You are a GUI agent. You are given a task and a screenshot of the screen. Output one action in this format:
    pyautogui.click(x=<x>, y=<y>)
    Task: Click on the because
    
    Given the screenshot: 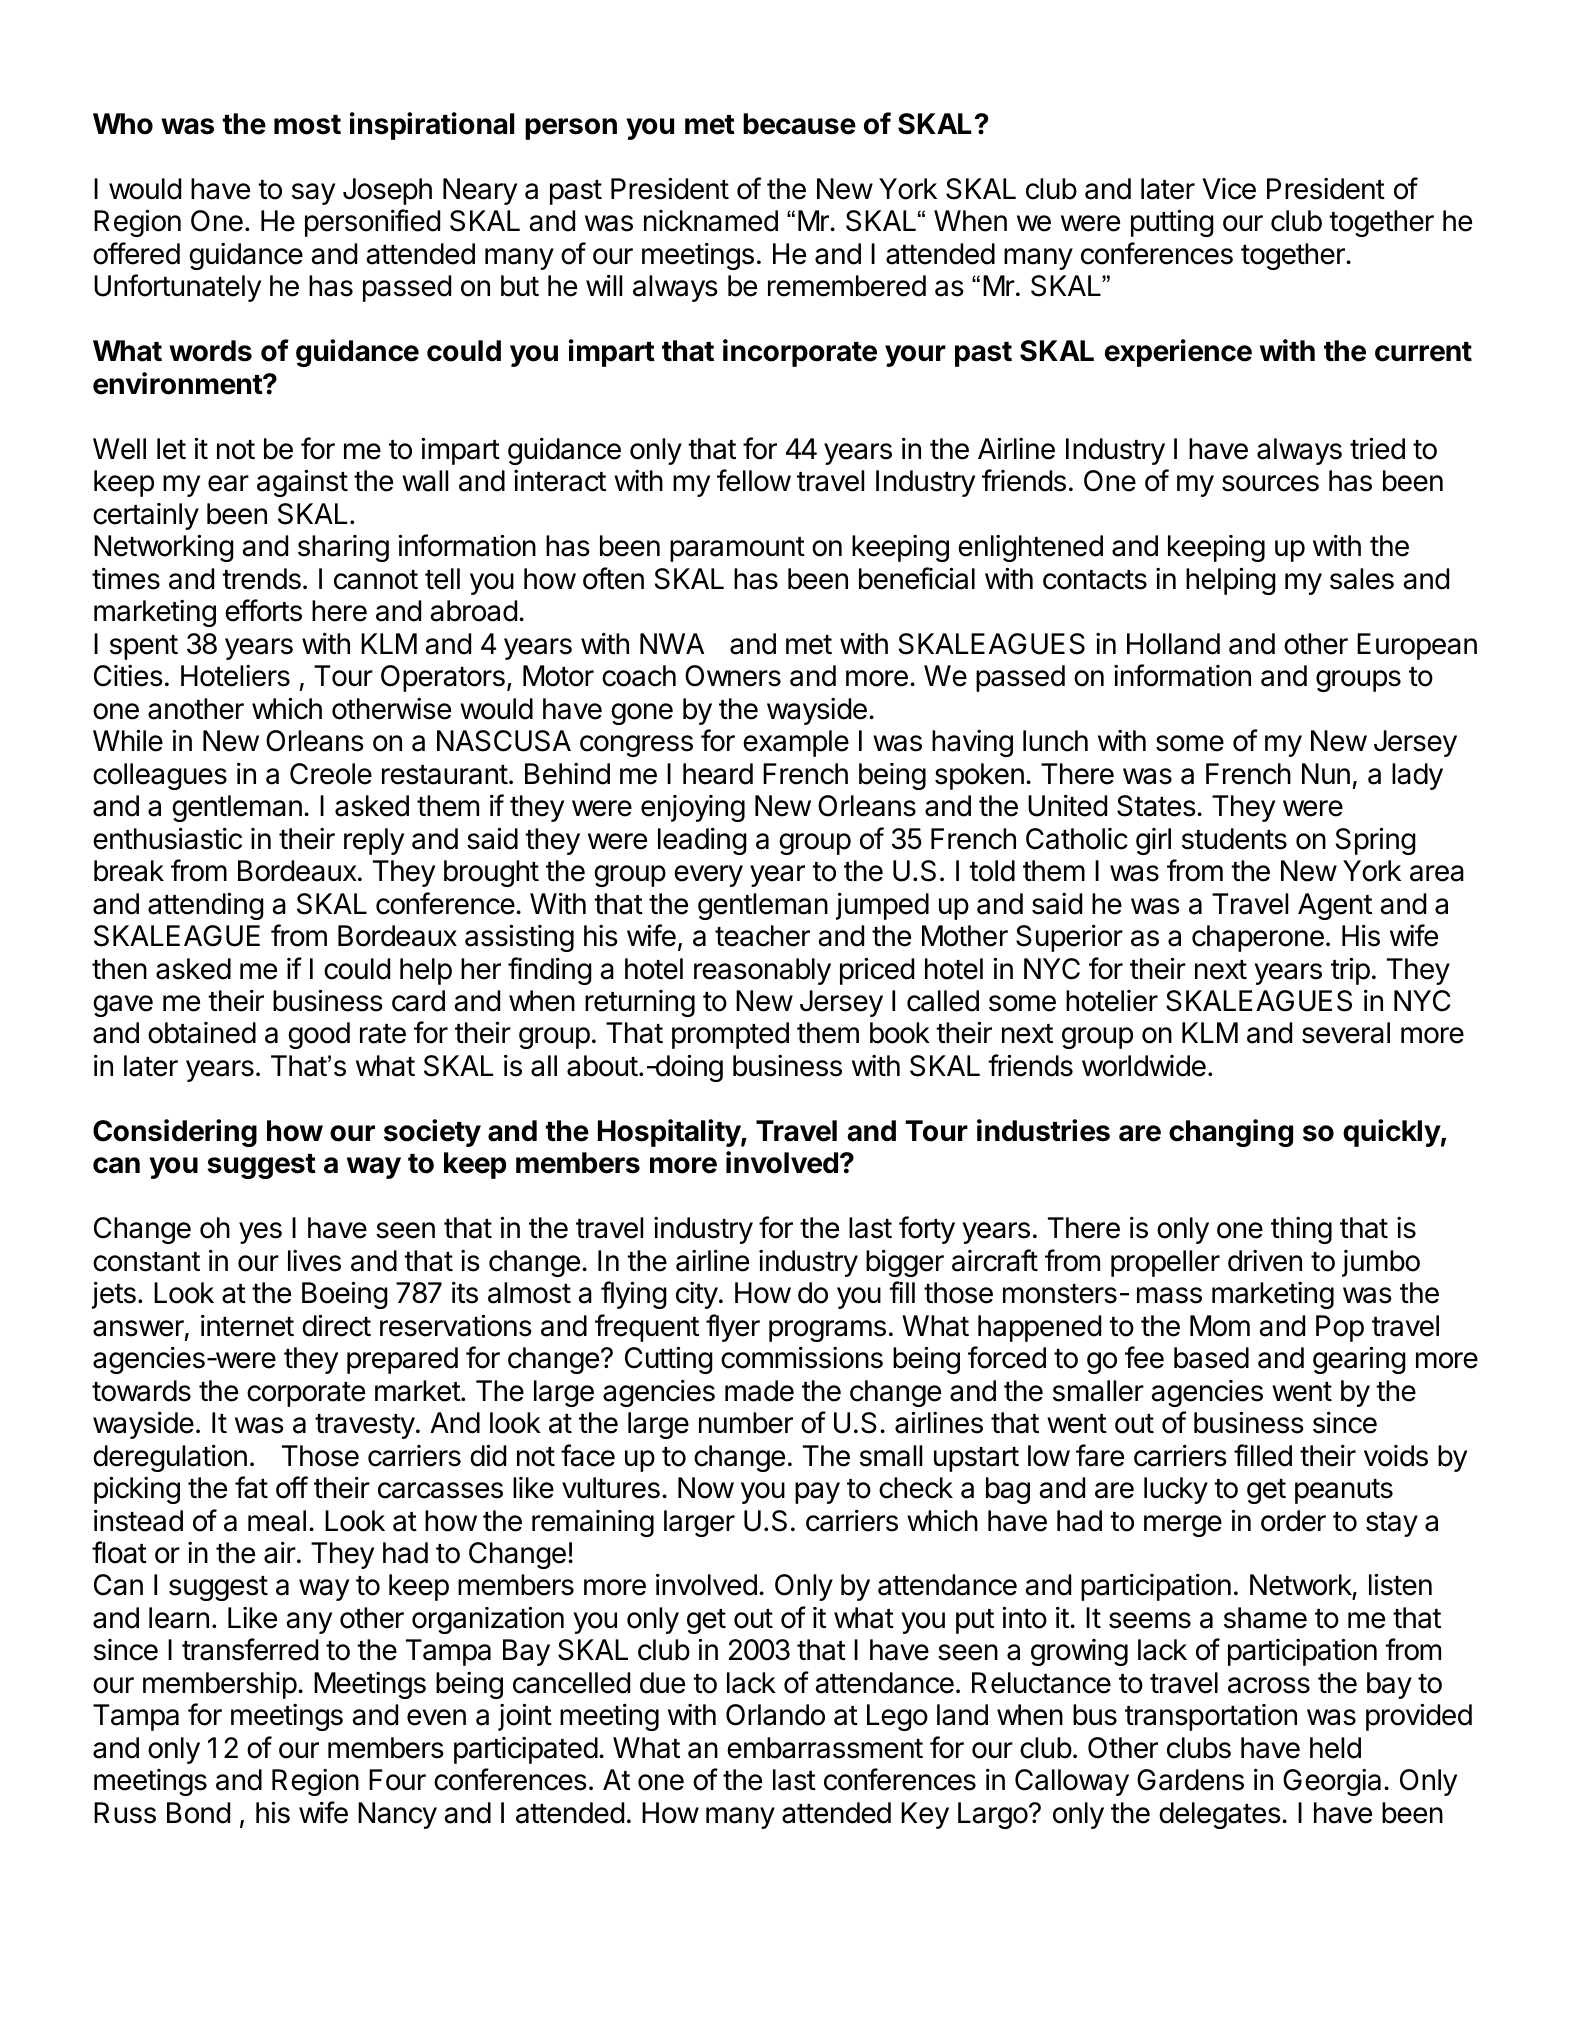 What is the action you would take?
    pyautogui.click(x=799, y=124)
